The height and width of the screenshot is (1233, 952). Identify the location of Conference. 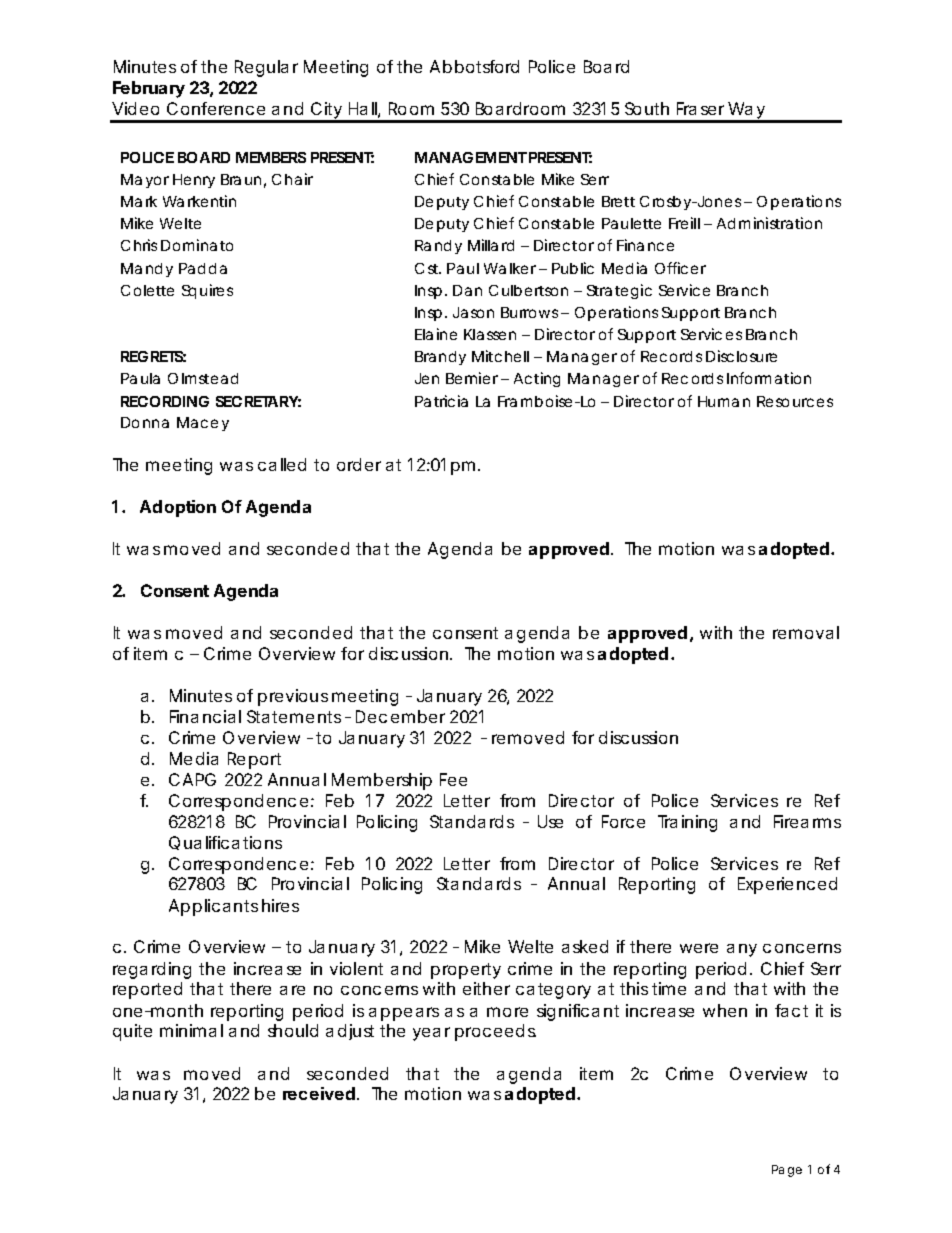
(216, 108).
